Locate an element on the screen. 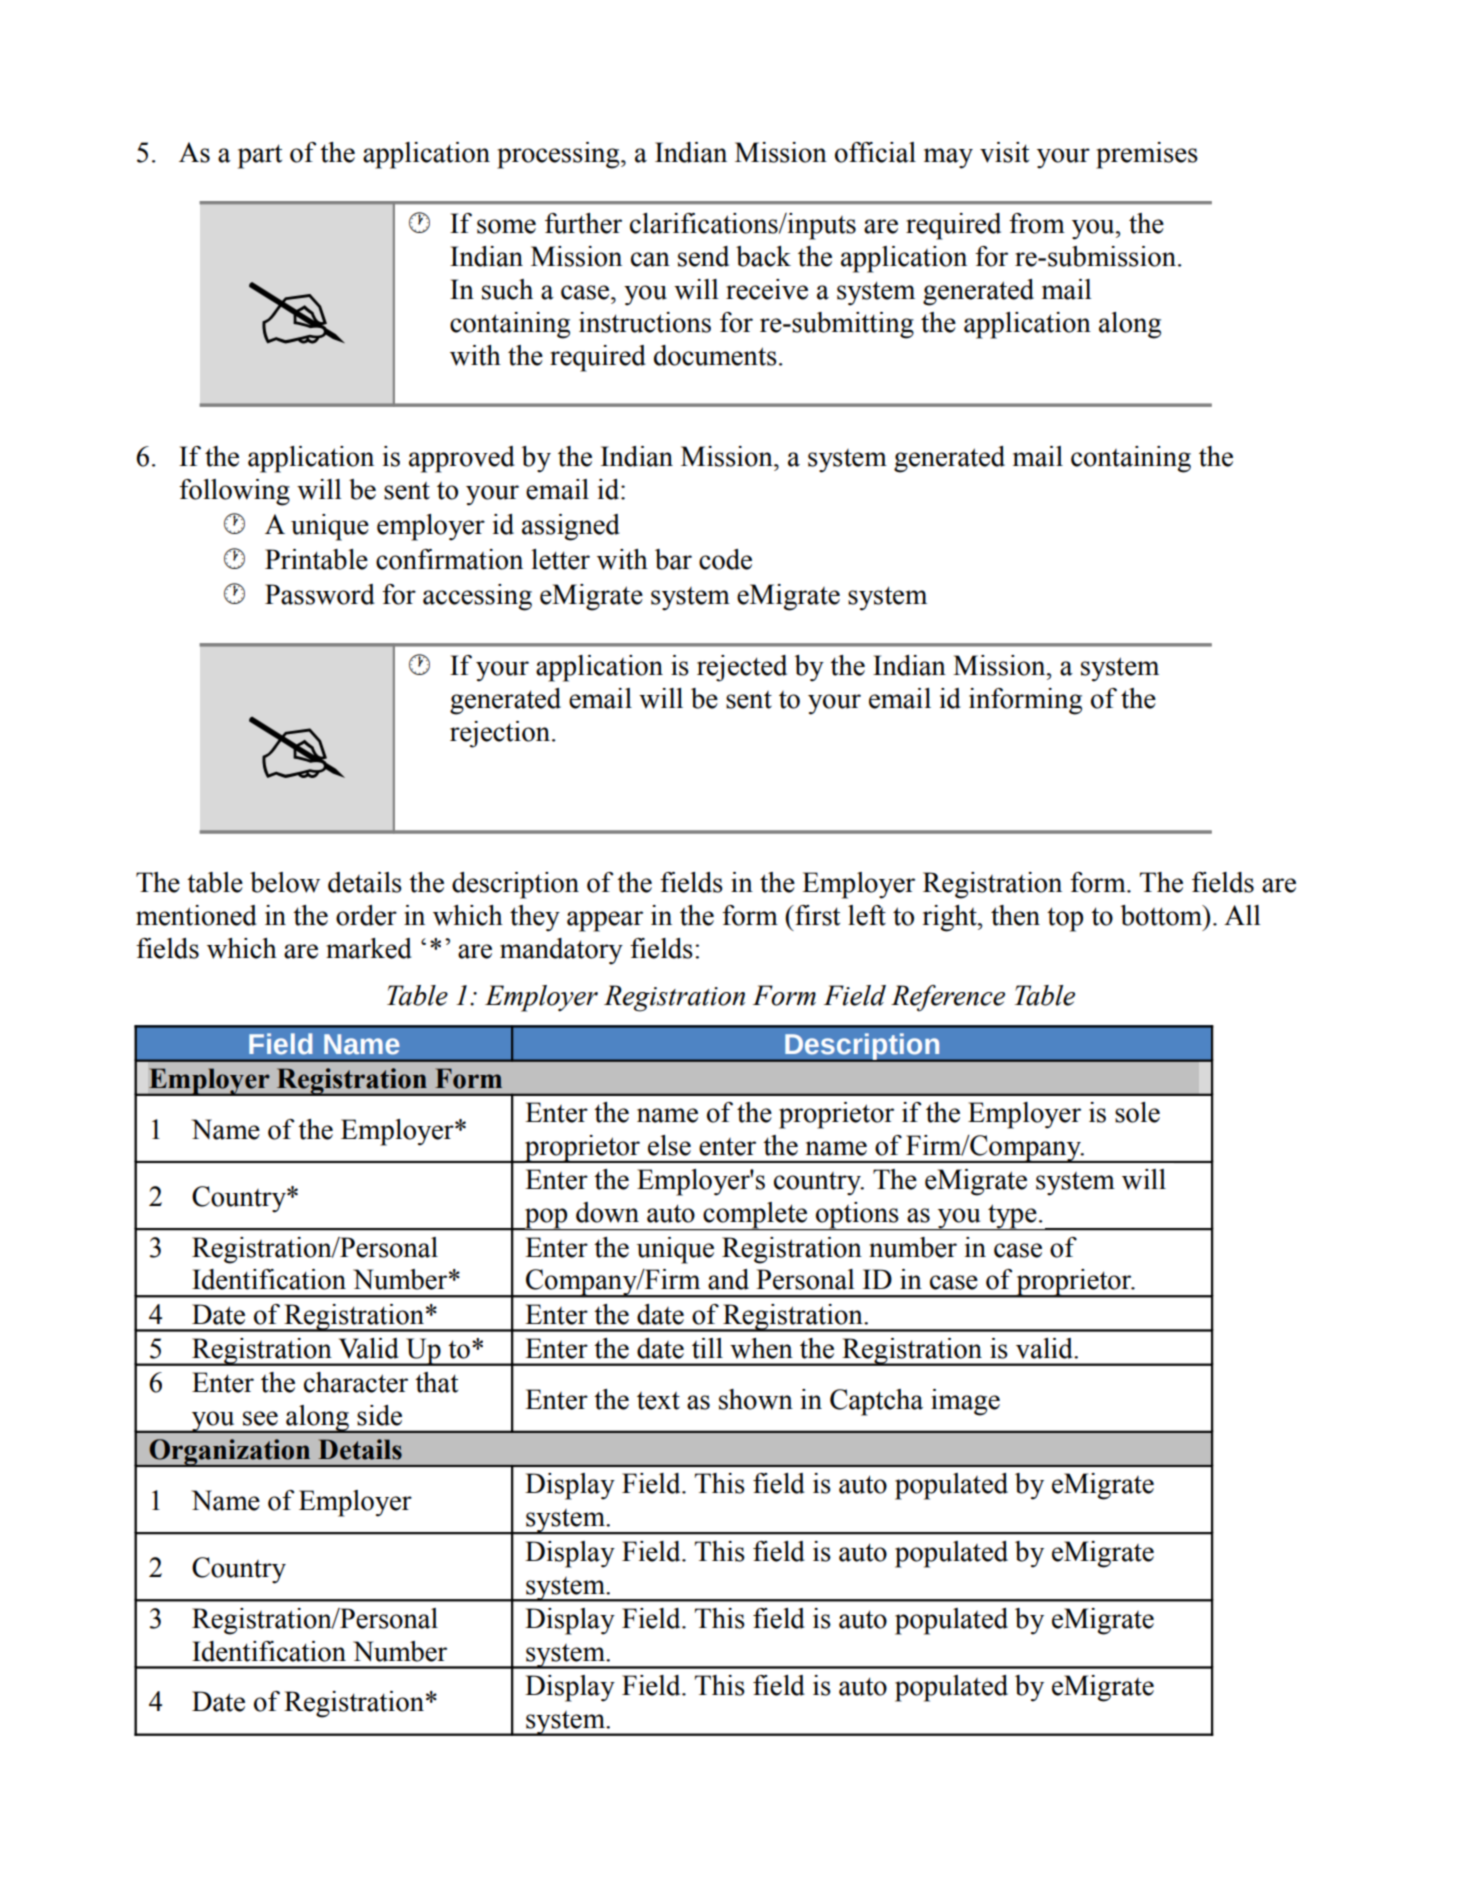  marked is located at coordinates (369, 948).
